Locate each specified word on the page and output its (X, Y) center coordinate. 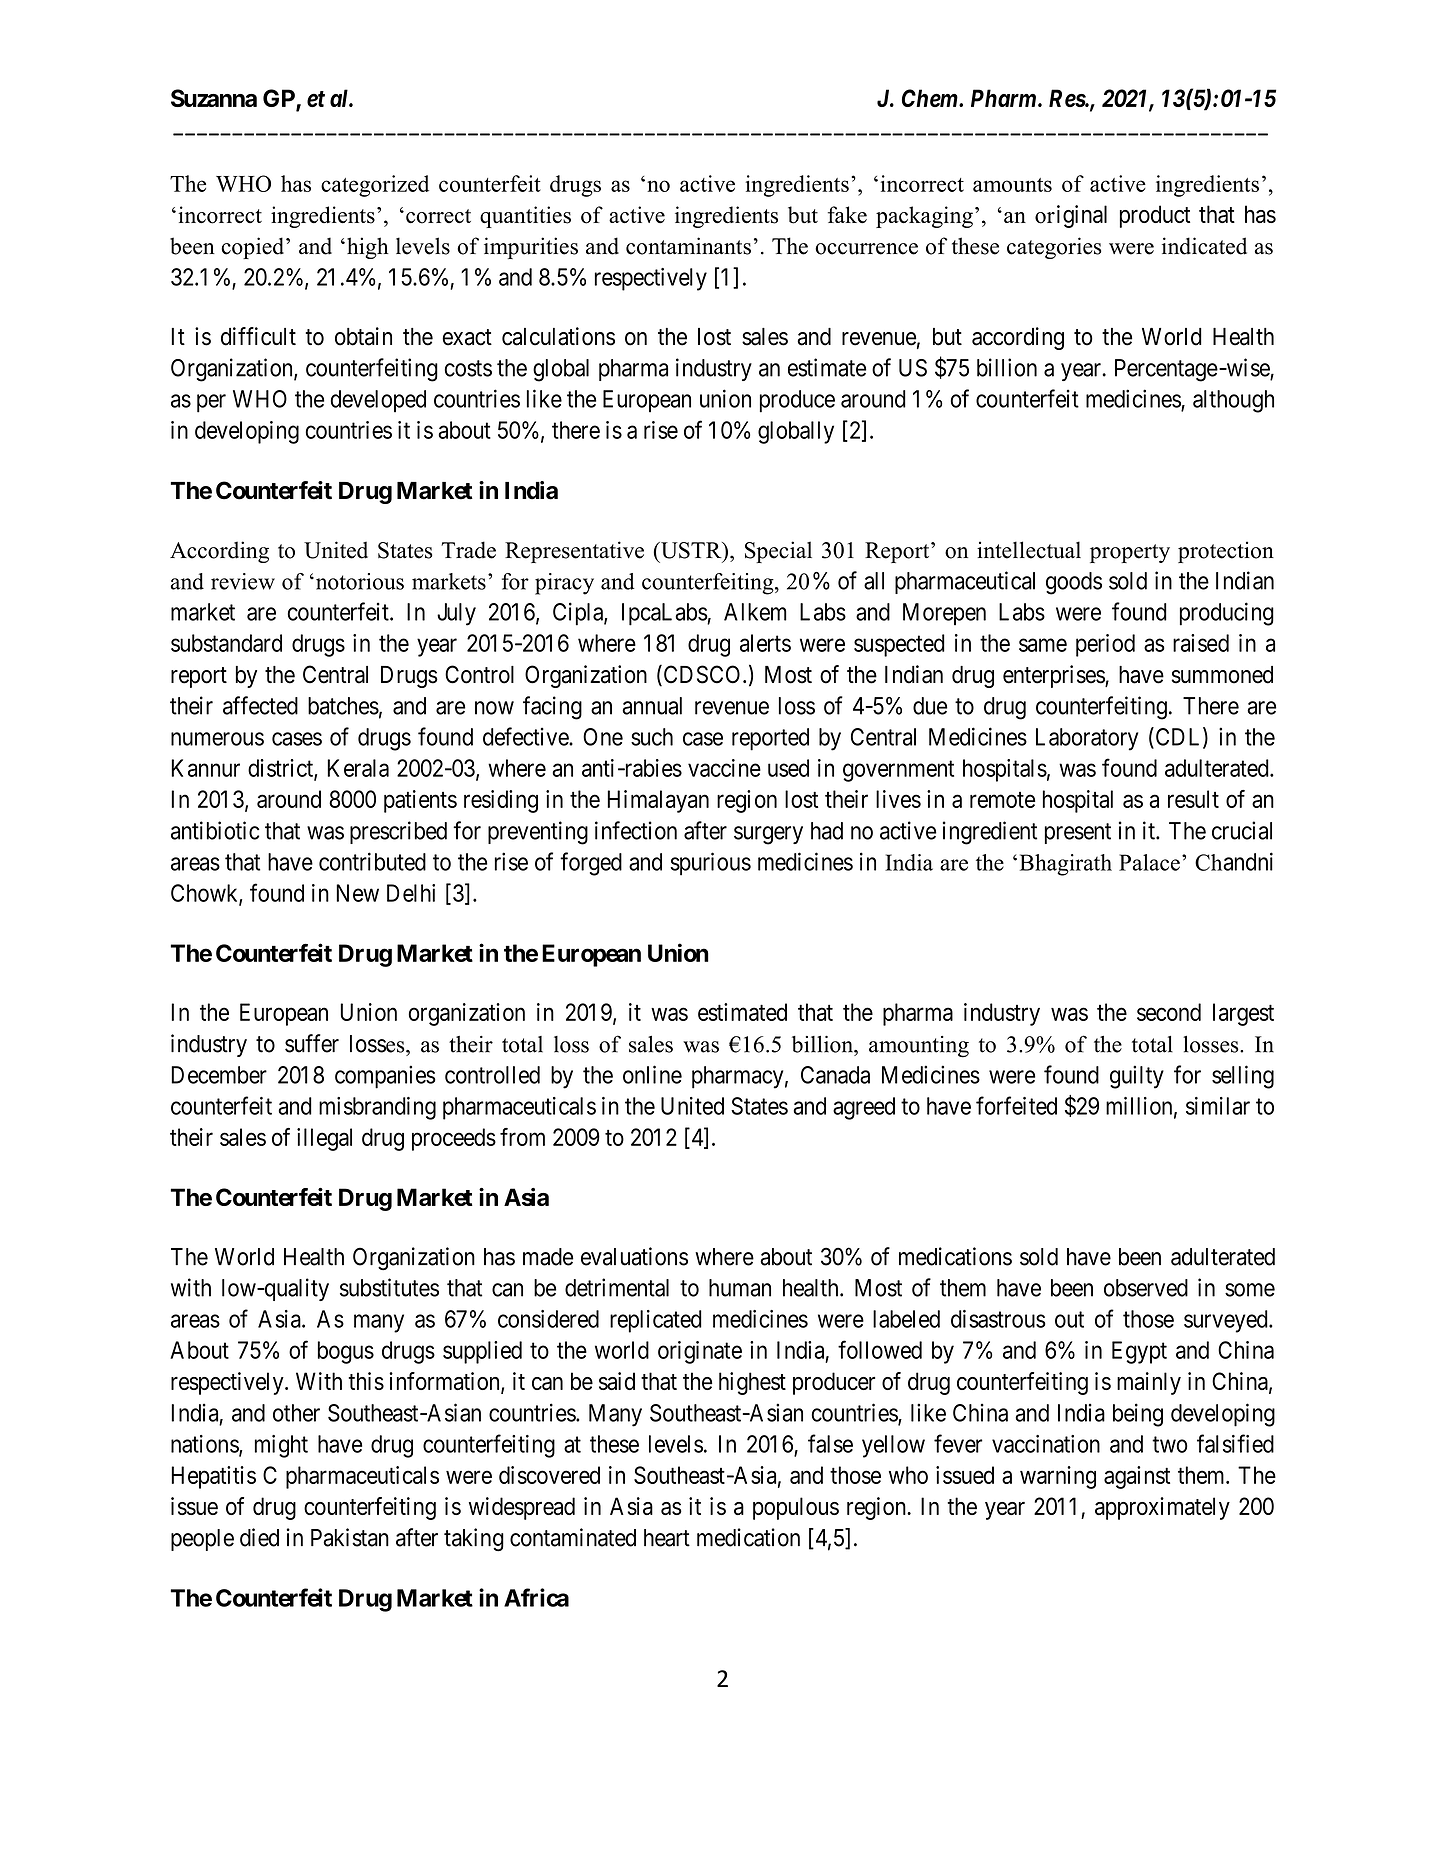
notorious (358, 581)
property (1130, 553)
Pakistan (350, 1537)
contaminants (688, 246)
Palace (1149, 862)
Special (778, 552)
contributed (372, 861)
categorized (375, 186)
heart (667, 1538)
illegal (324, 1139)
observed (1146, 1288)
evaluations (634, 1256)
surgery (768, 835)
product (1155, 216)
